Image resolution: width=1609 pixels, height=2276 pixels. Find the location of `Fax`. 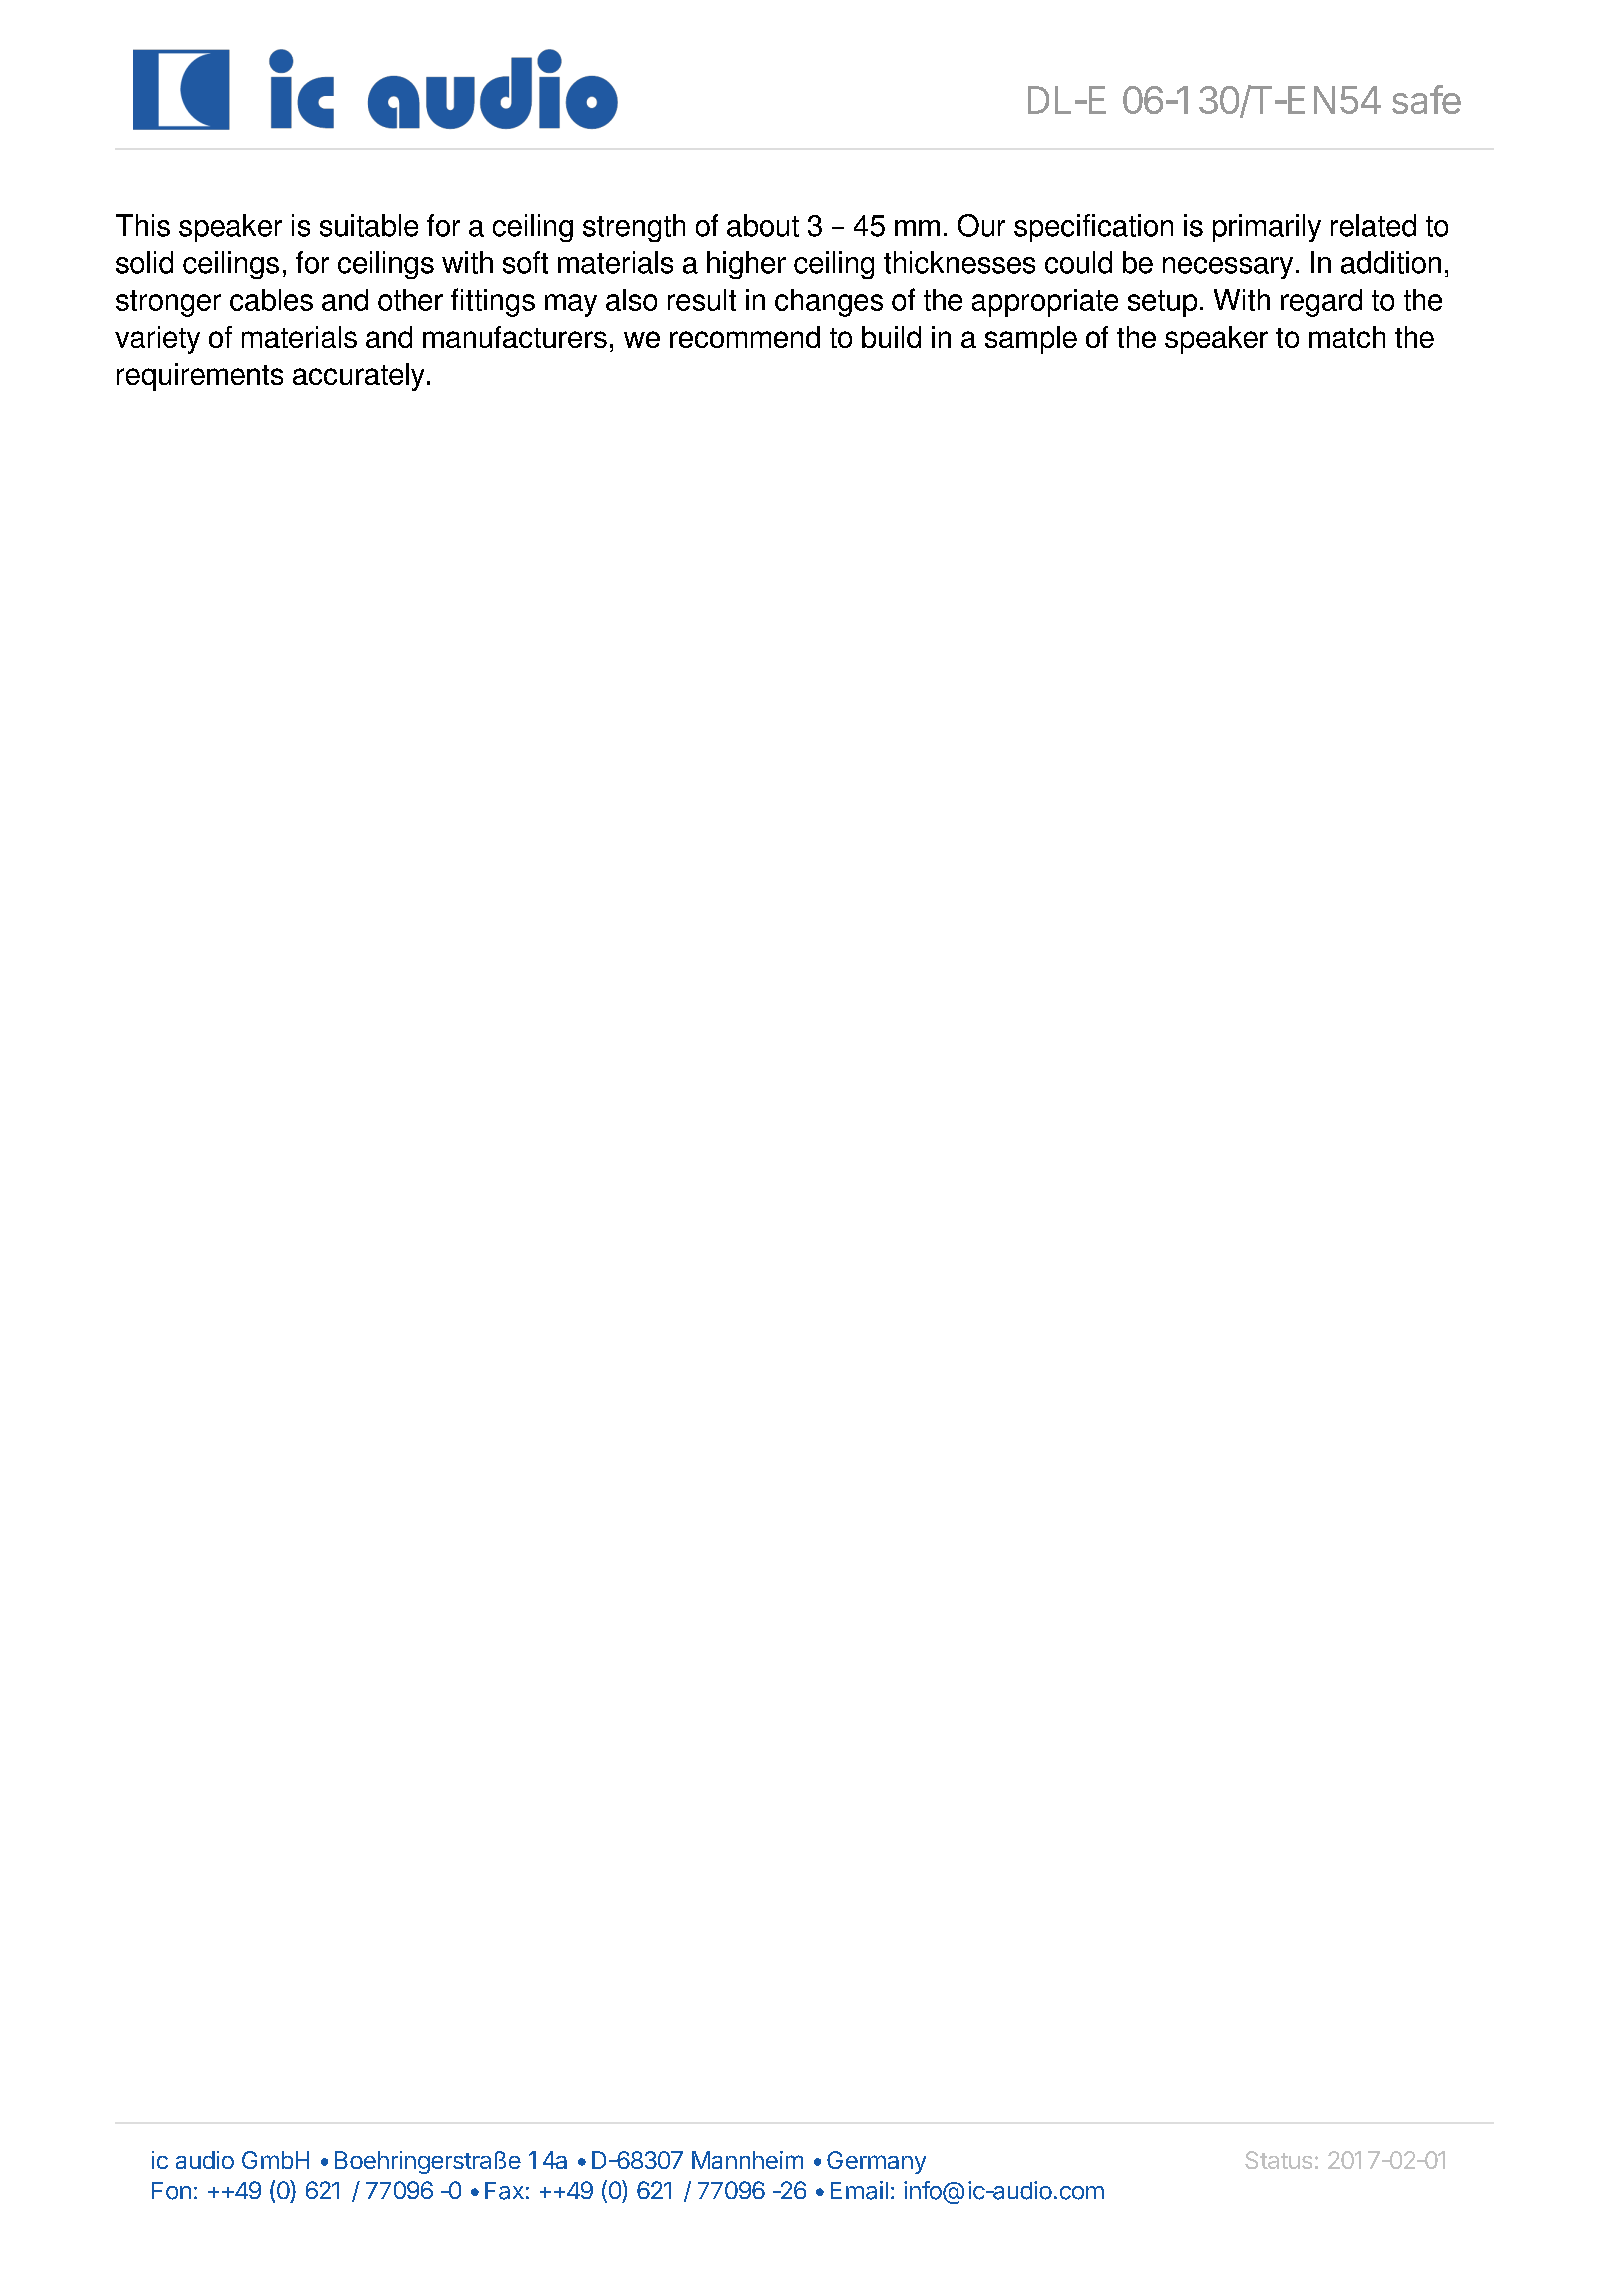

Fax is located at coordinates (504, 2191).
